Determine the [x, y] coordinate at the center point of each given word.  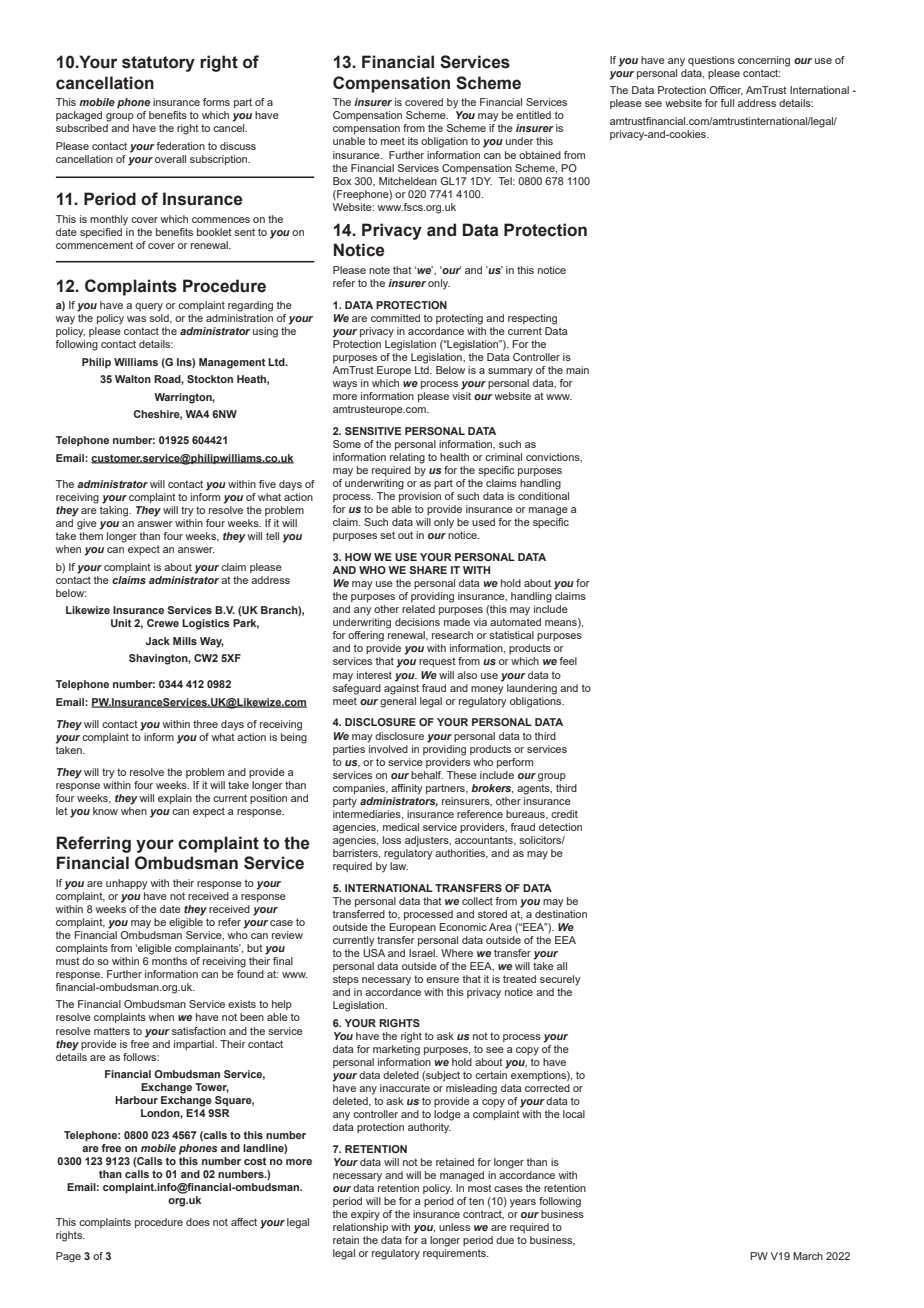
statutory [158, 64]
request [437, 662]
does [198, 1222]
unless [454, 1227]
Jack [158, 641]
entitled [533, 115]
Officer [726, 91]
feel [568, 661]
